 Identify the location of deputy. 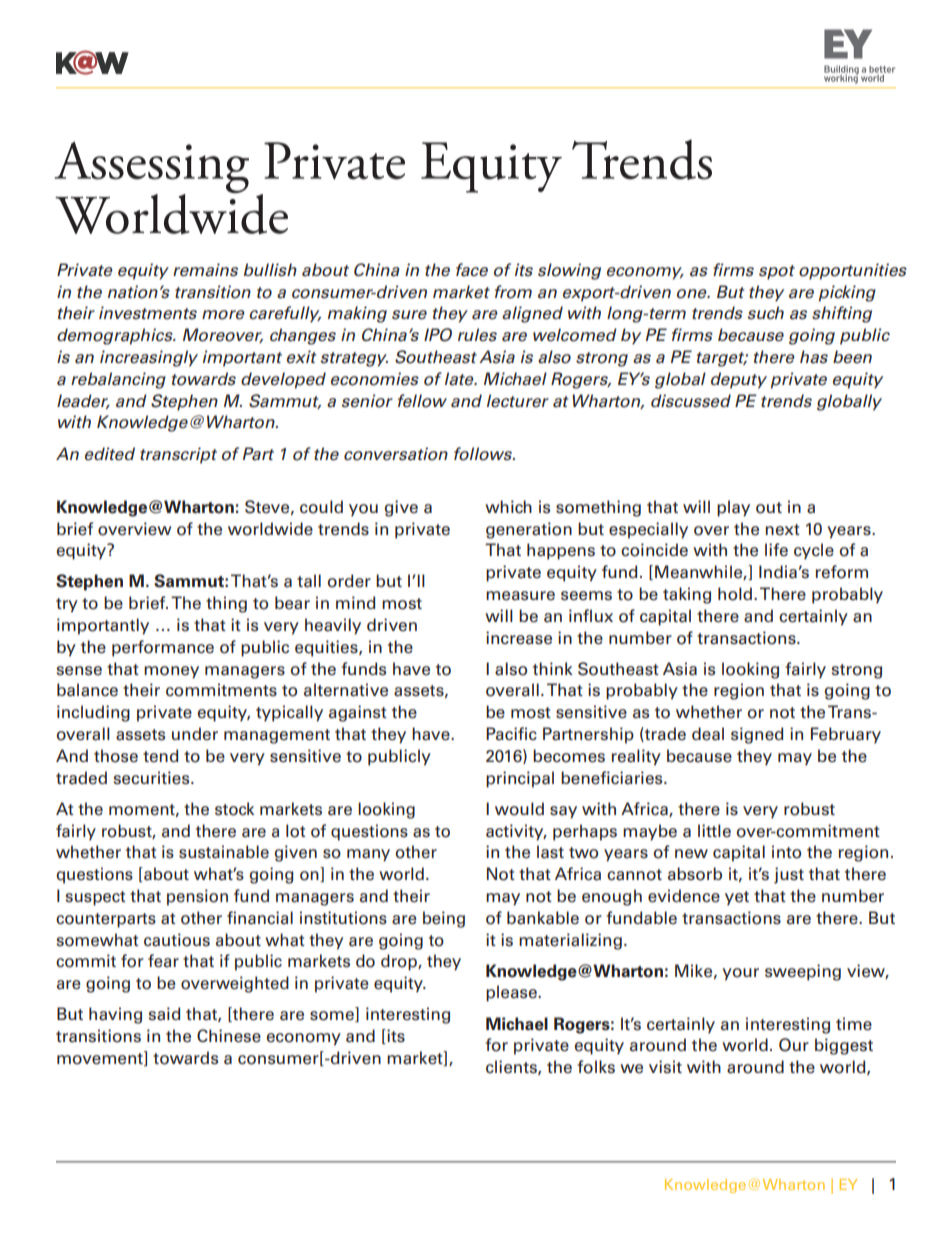
(739, 380).
